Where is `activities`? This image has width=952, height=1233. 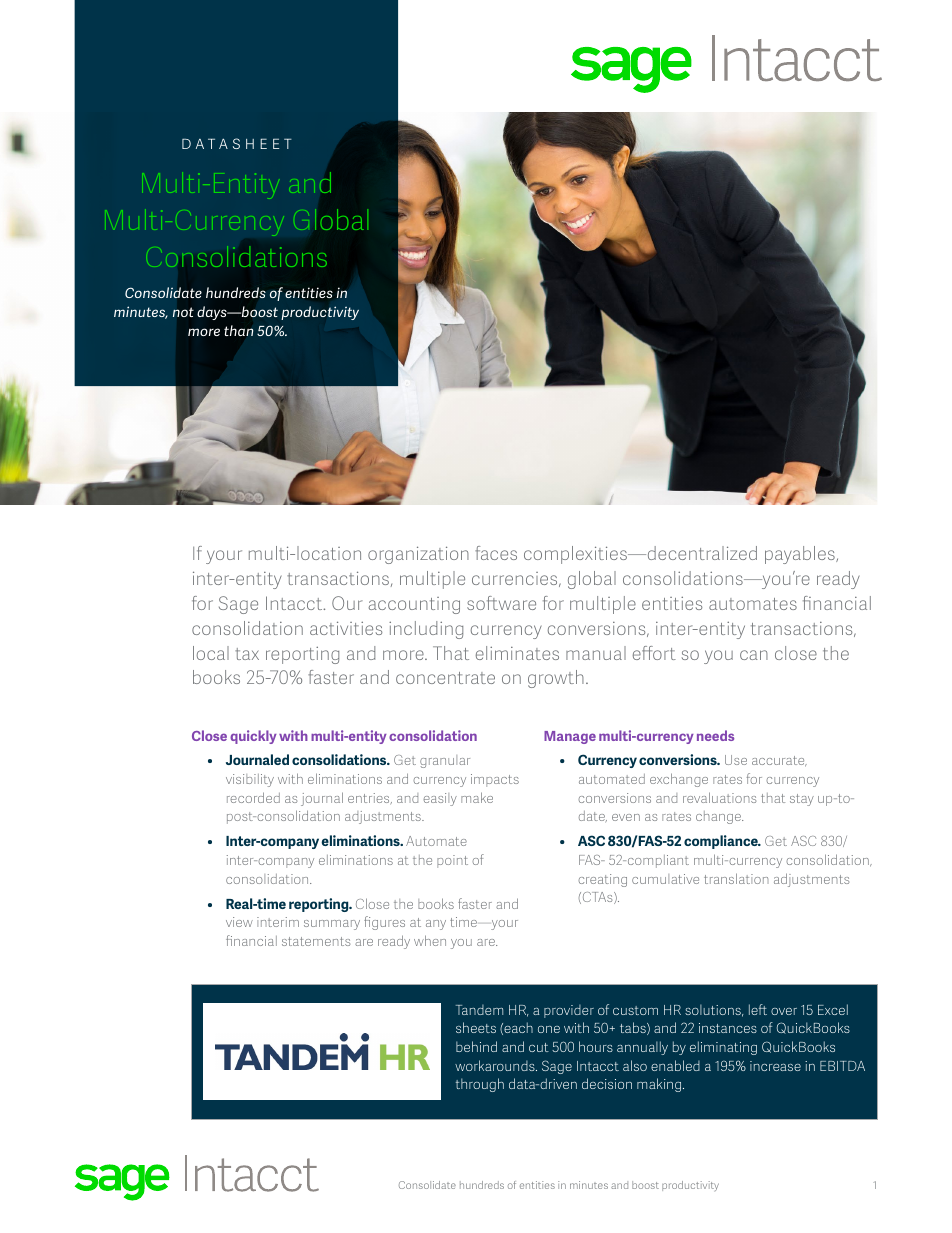
activities is located at coordinates (346, 628).
